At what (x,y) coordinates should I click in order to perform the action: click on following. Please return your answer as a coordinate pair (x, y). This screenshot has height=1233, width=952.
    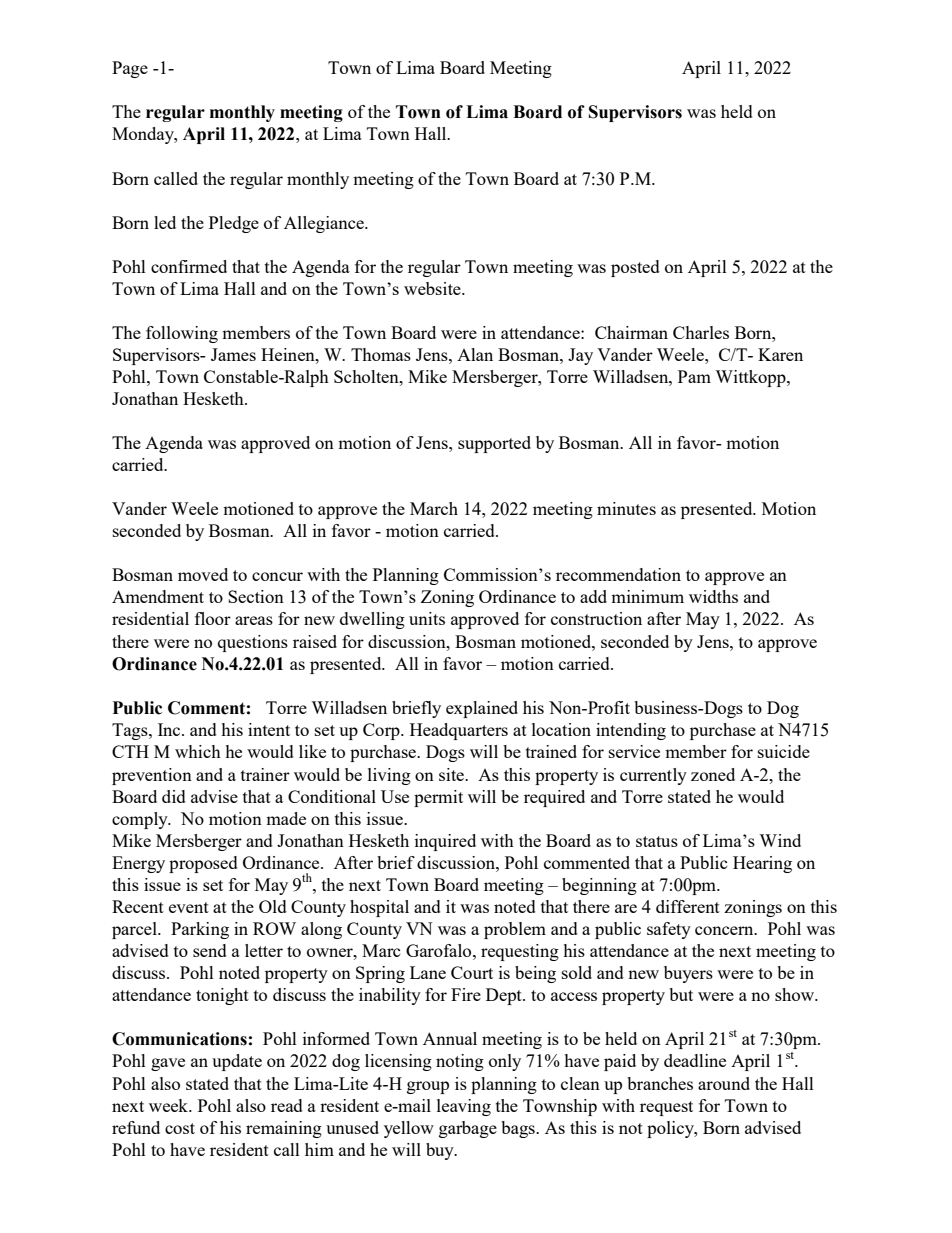
    Looking at the image, I should click on (182, 334).
